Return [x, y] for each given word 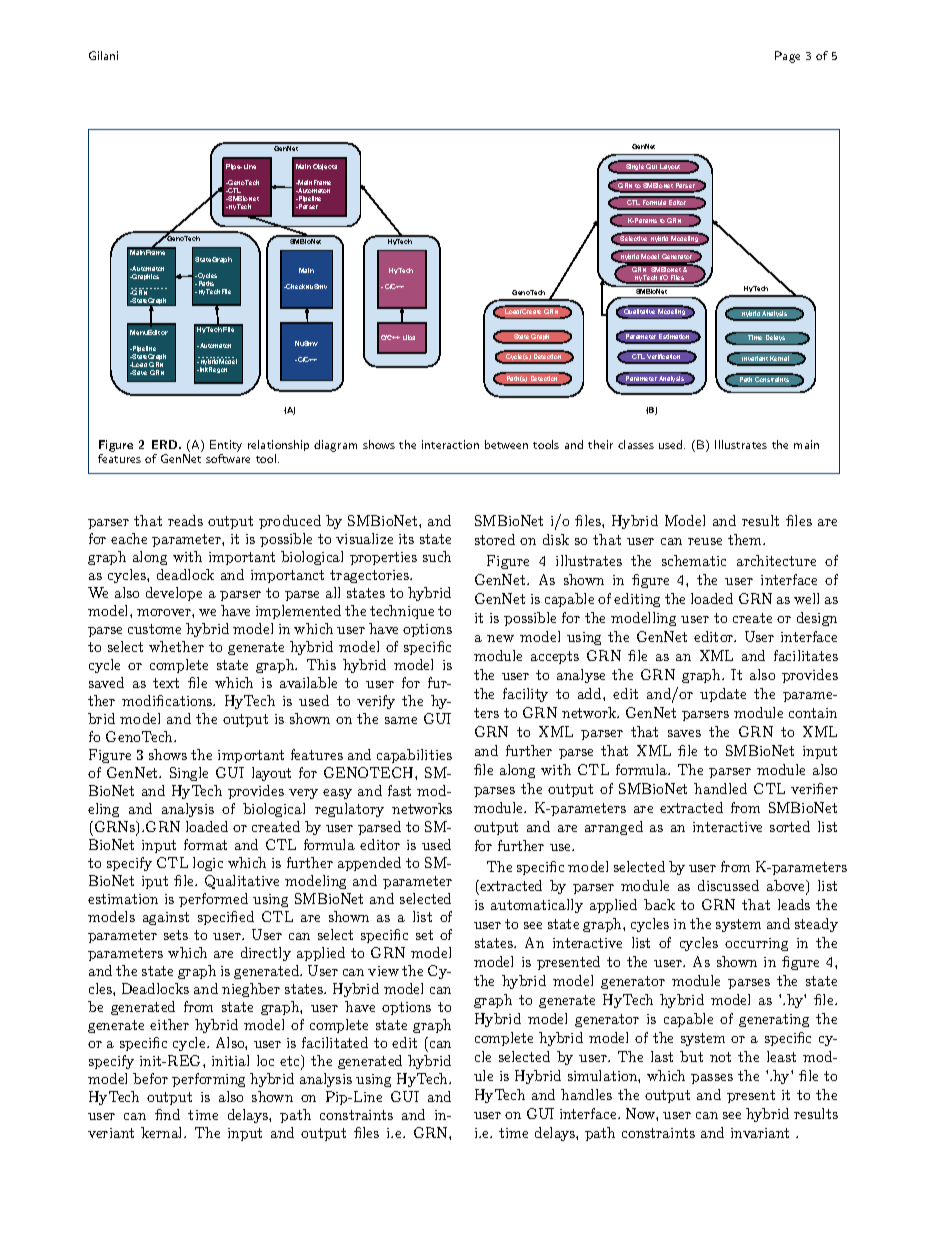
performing [208, 1080]
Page [787, 57]
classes [636, 444]
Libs [409, 337]
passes [712, 1079]
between [506, 444]
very [303, 794]
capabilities [414, 756]
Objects [325, 167]
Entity [226, 447]
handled [720, 788]
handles [586, 1094]
